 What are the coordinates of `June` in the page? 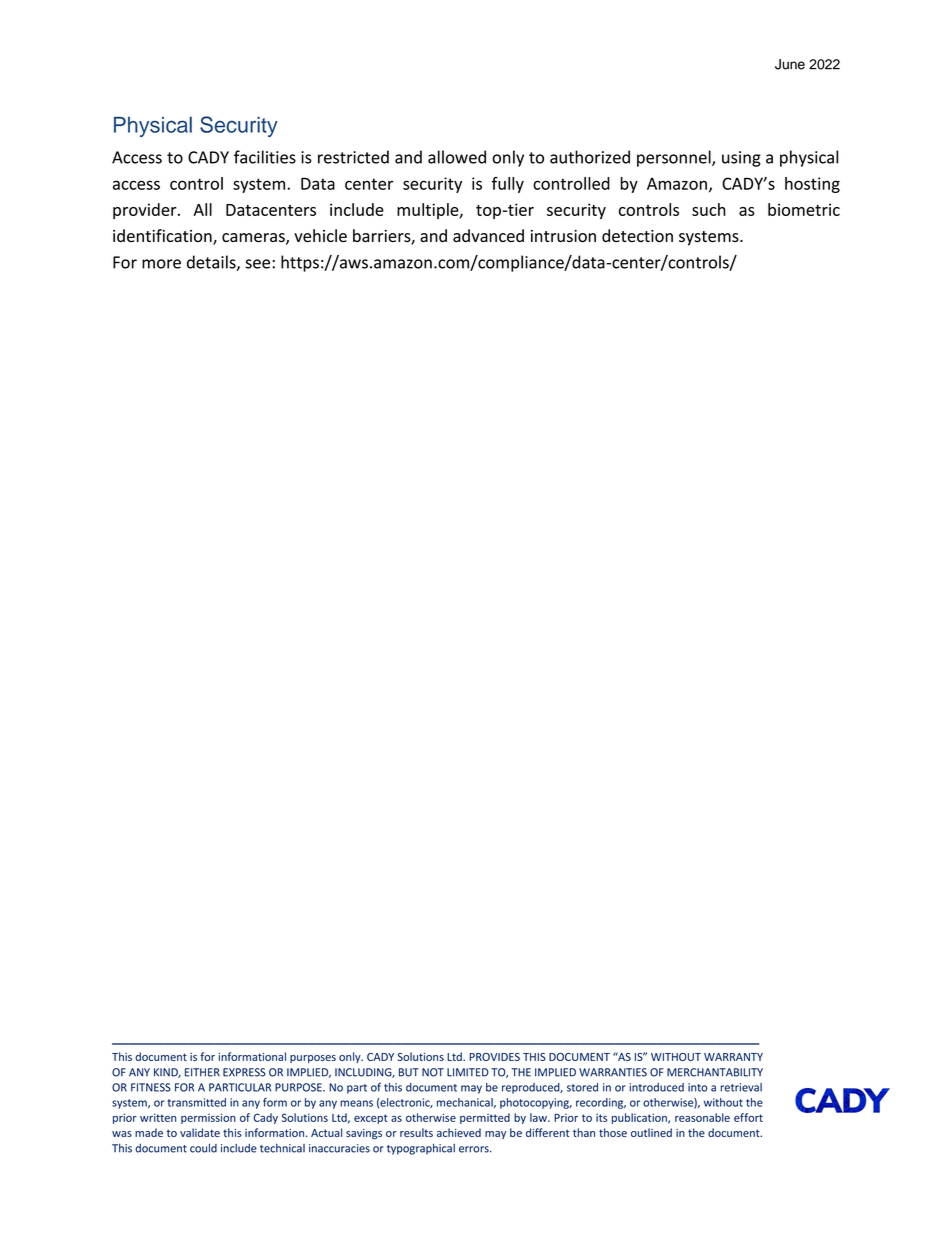 It's located at (790, 64).
